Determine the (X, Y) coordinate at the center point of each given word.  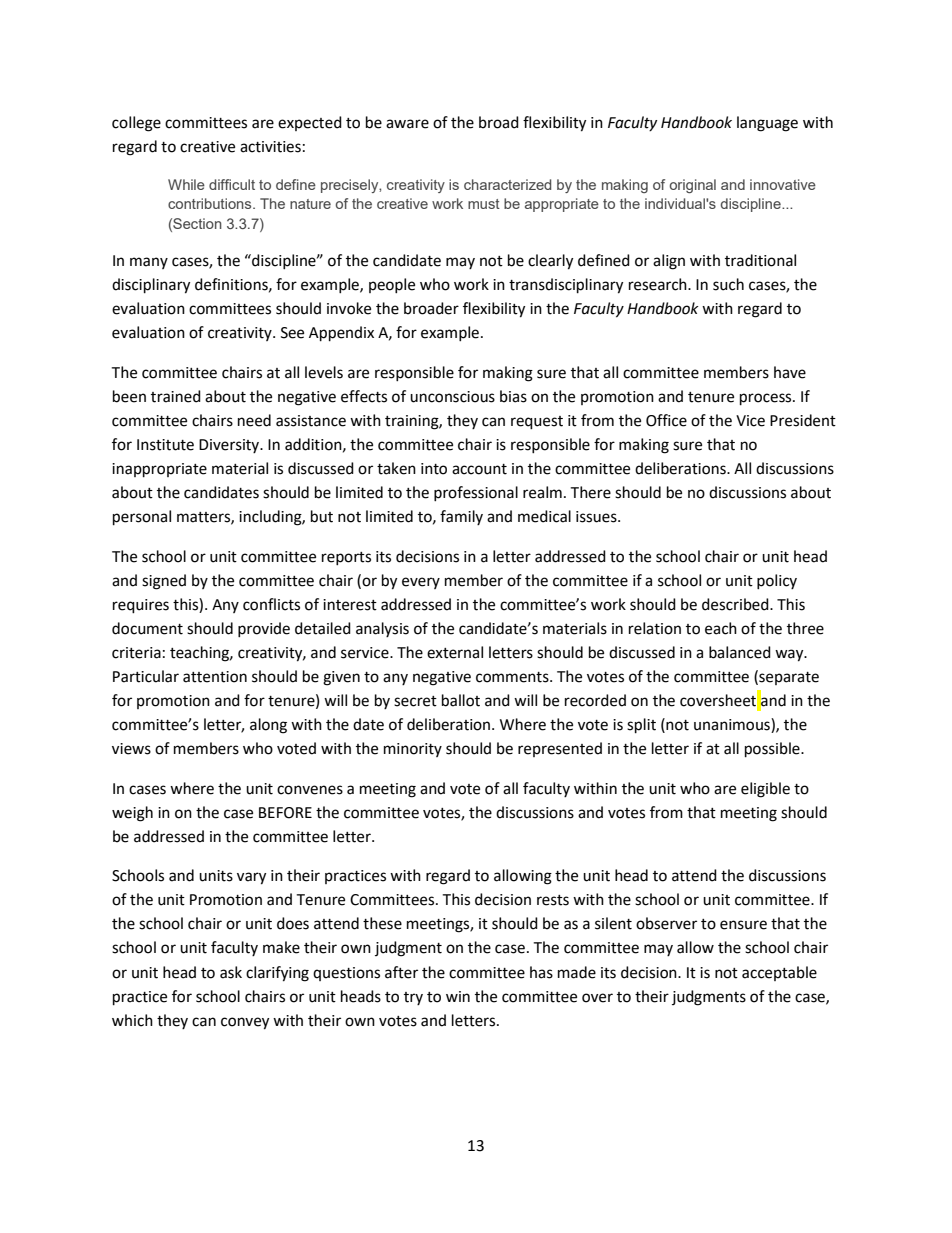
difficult (232, 184)
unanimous (733, 725)
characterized (507, 184)
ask (231, 972)
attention (215, 677)
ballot (461, 700)
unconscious (452, 397)
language (767, 124)
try (413, 998)
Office (666, 420)
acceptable (779, 973)
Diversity (230, 446)
